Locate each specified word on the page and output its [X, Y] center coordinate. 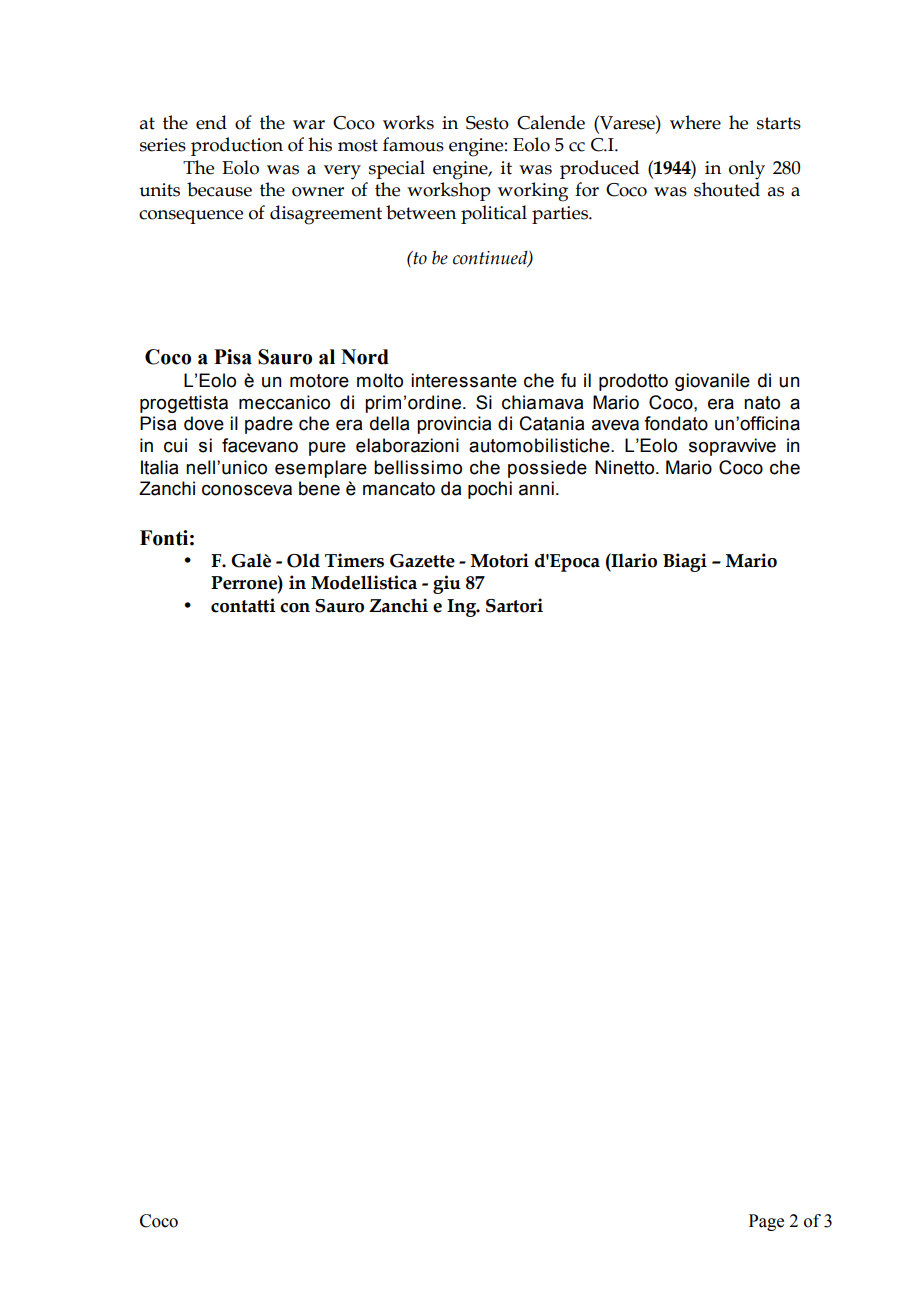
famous [413, 144]
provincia [454, 425]
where [695, 122]
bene [319, 488]
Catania [552, 423]
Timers [354, 560]
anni [536, 488]
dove [204, 423]
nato [762, 403]
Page [766, 1222]
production [237, 146]
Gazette [422, 561]
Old [303, 560]
